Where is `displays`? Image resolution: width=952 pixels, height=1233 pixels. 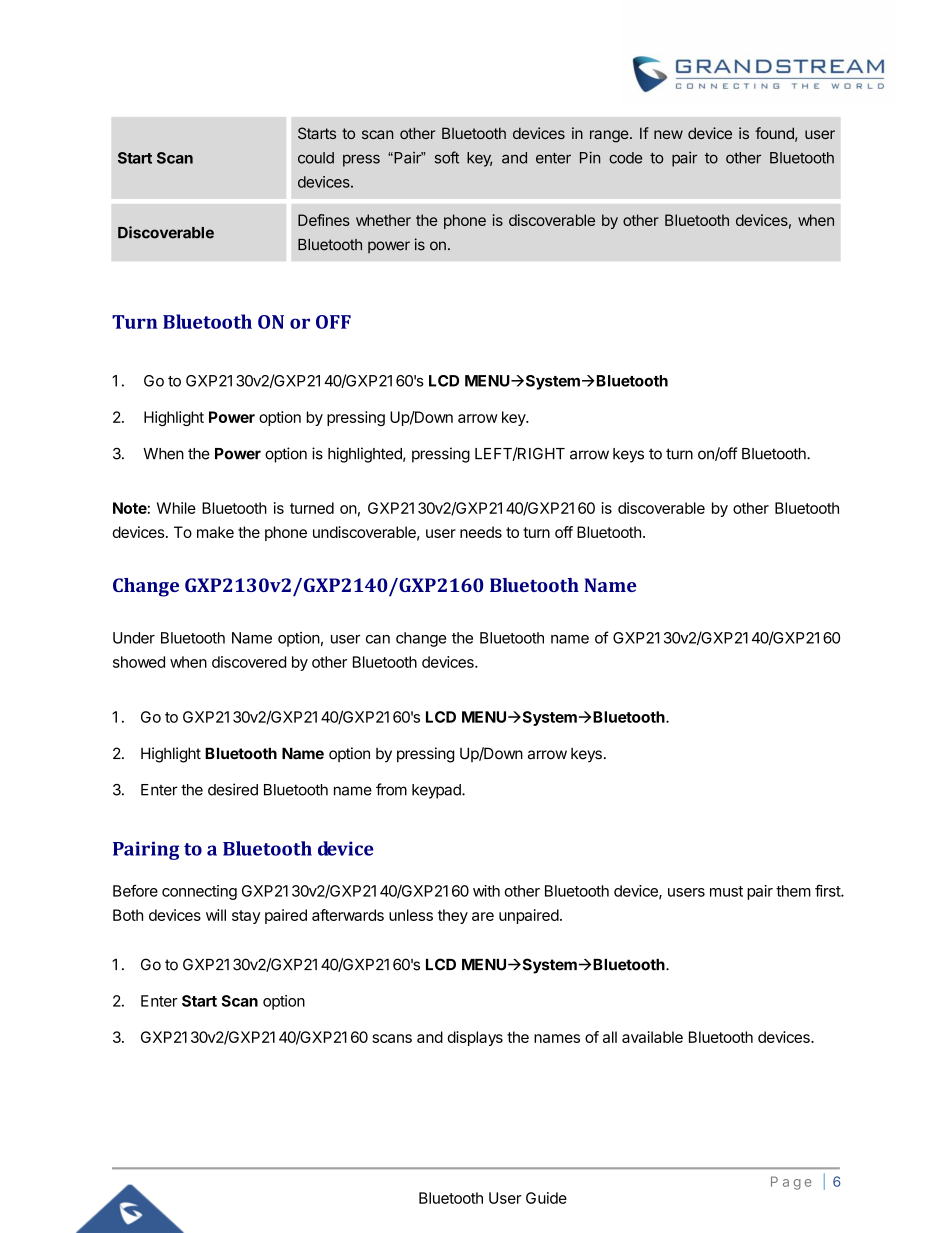 displays is located at coordinates (475, 1038).
